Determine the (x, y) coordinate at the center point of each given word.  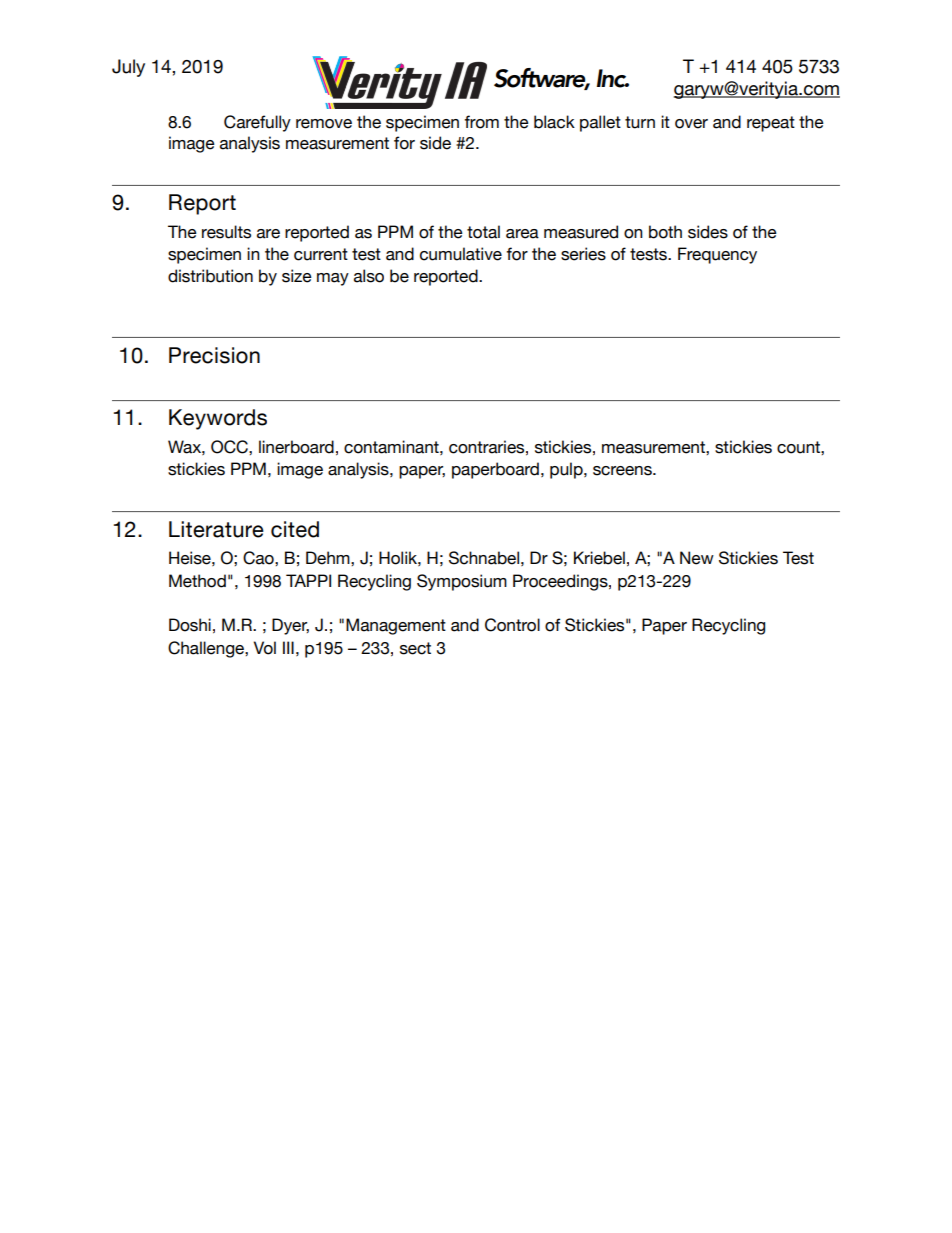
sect (415, 648)
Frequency (717, 255)
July (128, 68)
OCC (230, 447)
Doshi (190, 625)
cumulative (461, 254)
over (691, 124)
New (697, 558)
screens (623, 471)
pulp (567, 470)
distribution (210, 276)
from (481, 122)
